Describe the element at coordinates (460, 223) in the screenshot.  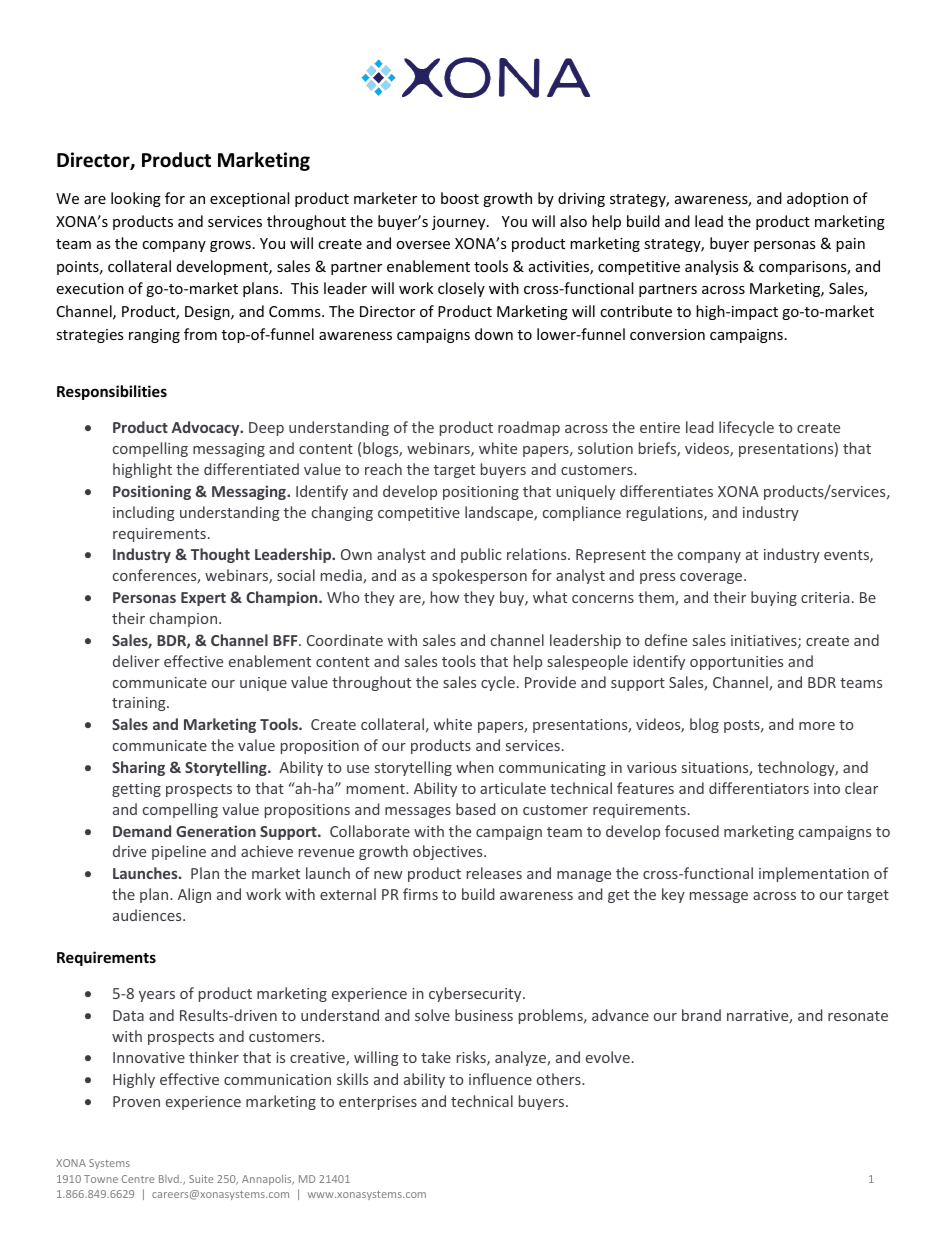
I see `journey` at that location.
